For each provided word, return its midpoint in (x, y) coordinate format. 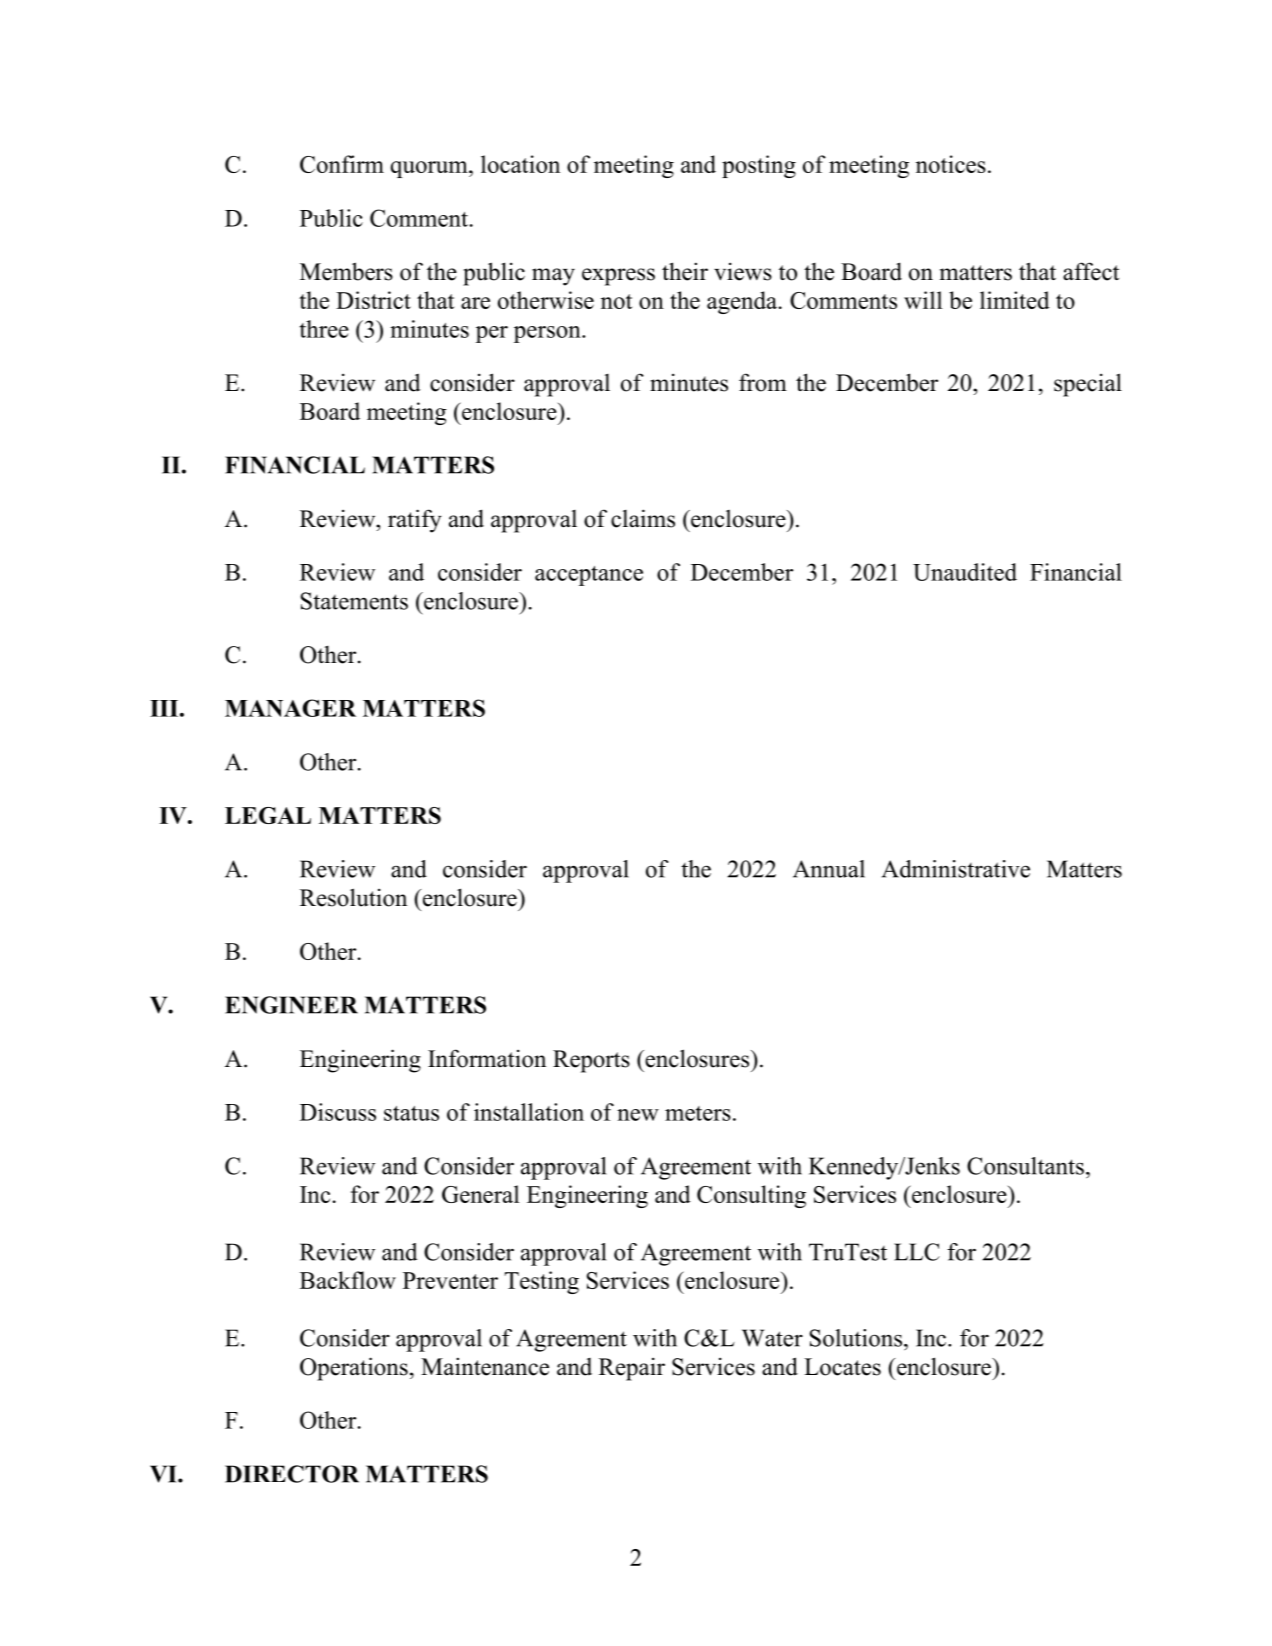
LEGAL (268, 815)
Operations (354, 1369)
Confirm (342, 164)
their (685, 271)
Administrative (956, 869)
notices (951, 164)
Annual (829, 869)
